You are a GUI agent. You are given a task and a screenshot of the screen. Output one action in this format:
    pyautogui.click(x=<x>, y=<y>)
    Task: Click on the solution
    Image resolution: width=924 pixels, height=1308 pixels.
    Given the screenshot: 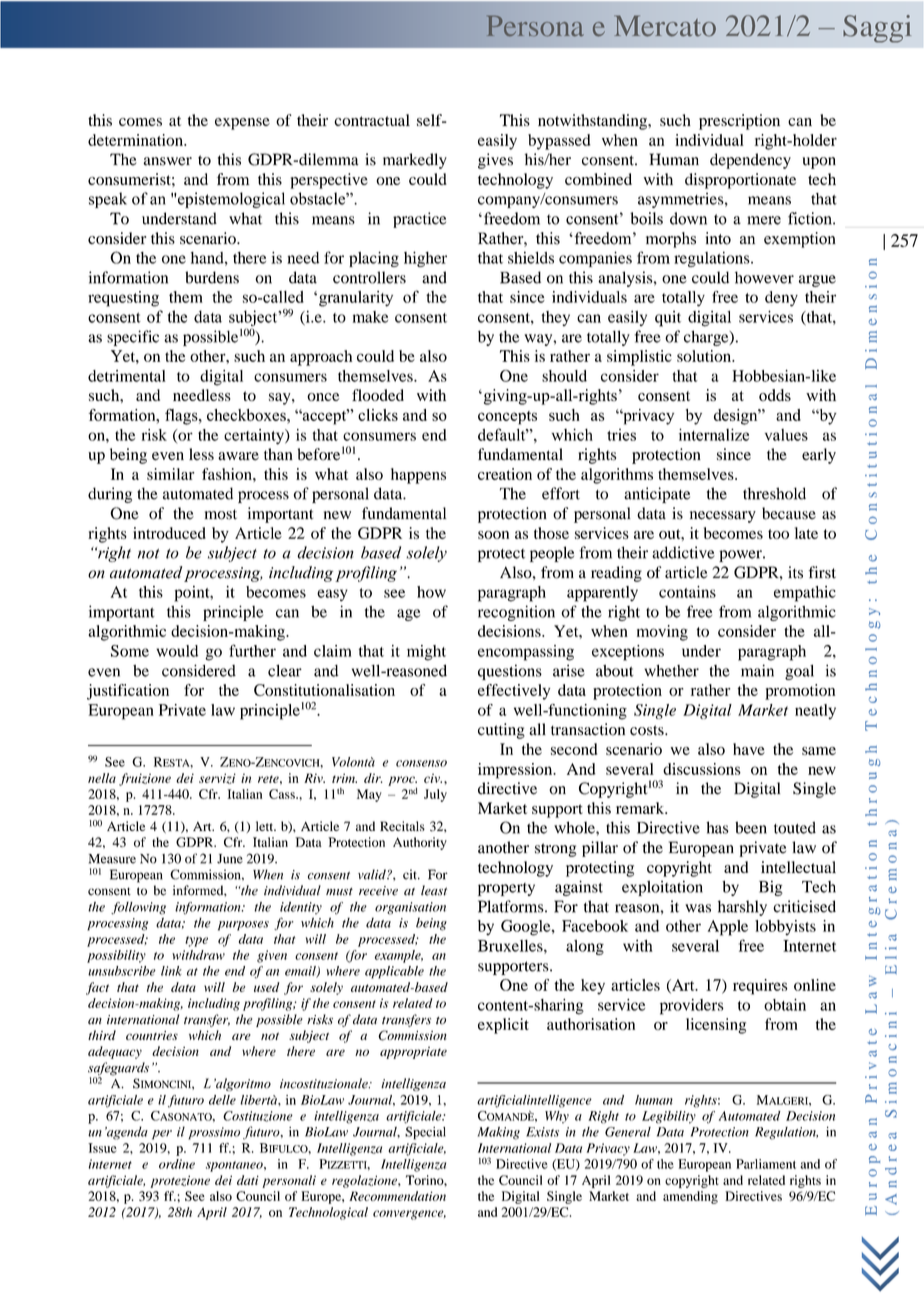 What is the action you would take?
    pyautogui.click(x=705, y=356)
